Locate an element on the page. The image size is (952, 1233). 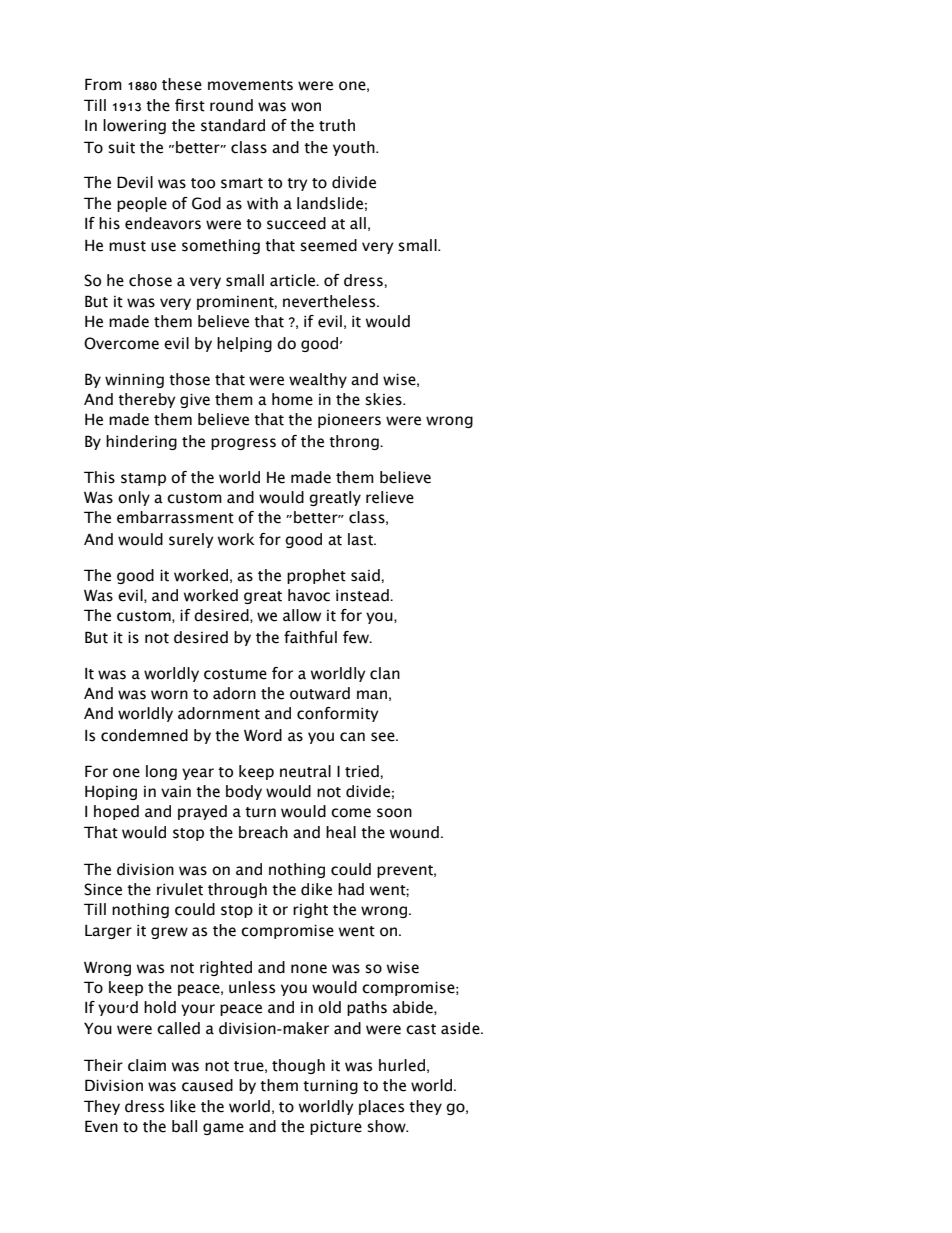
lowering is located at coordinates (134, 126).
